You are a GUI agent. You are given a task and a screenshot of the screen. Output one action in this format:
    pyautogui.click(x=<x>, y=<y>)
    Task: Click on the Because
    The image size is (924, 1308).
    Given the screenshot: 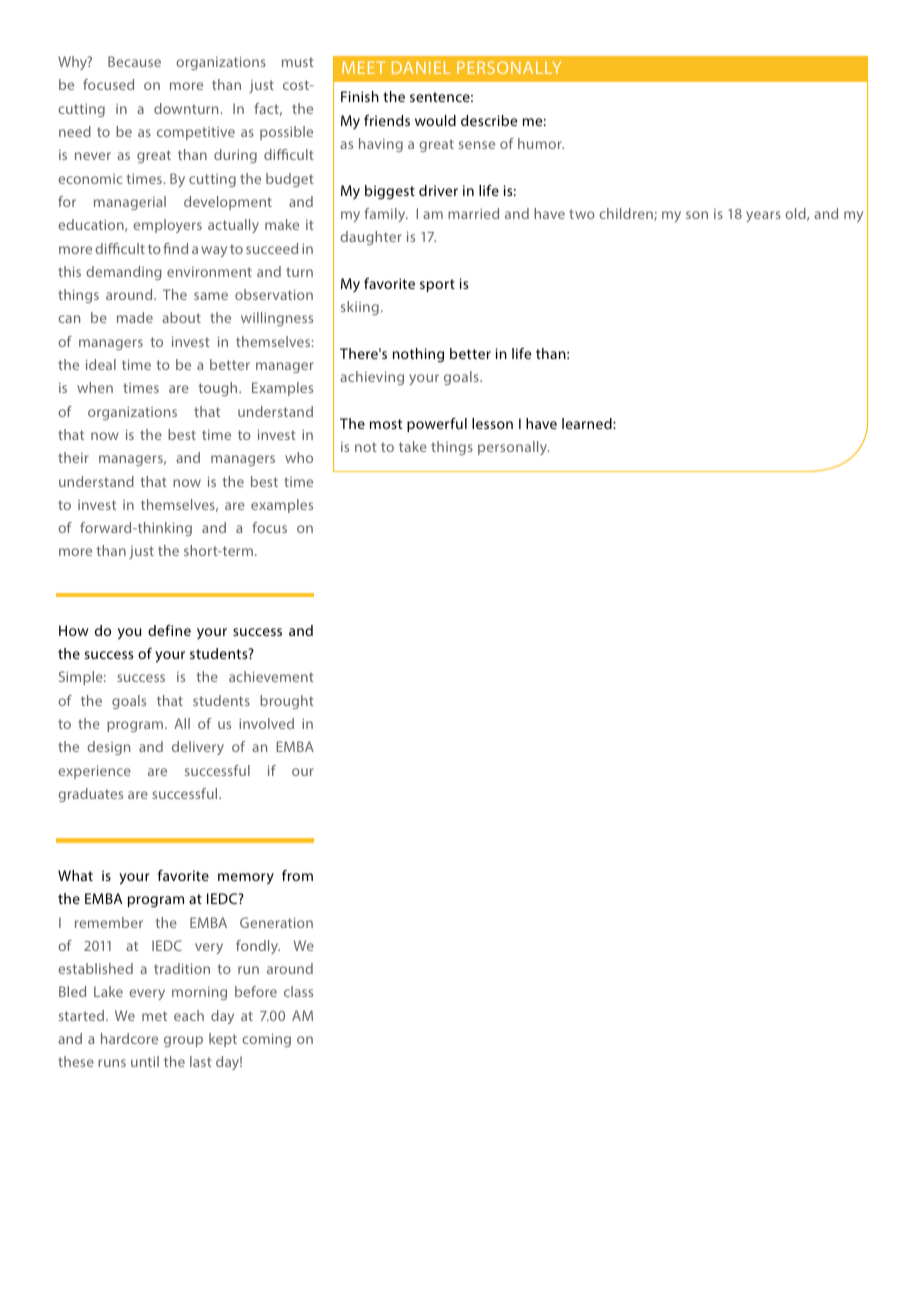 What is the action you would take?
    pyautogui.click(x=134, y=61)
